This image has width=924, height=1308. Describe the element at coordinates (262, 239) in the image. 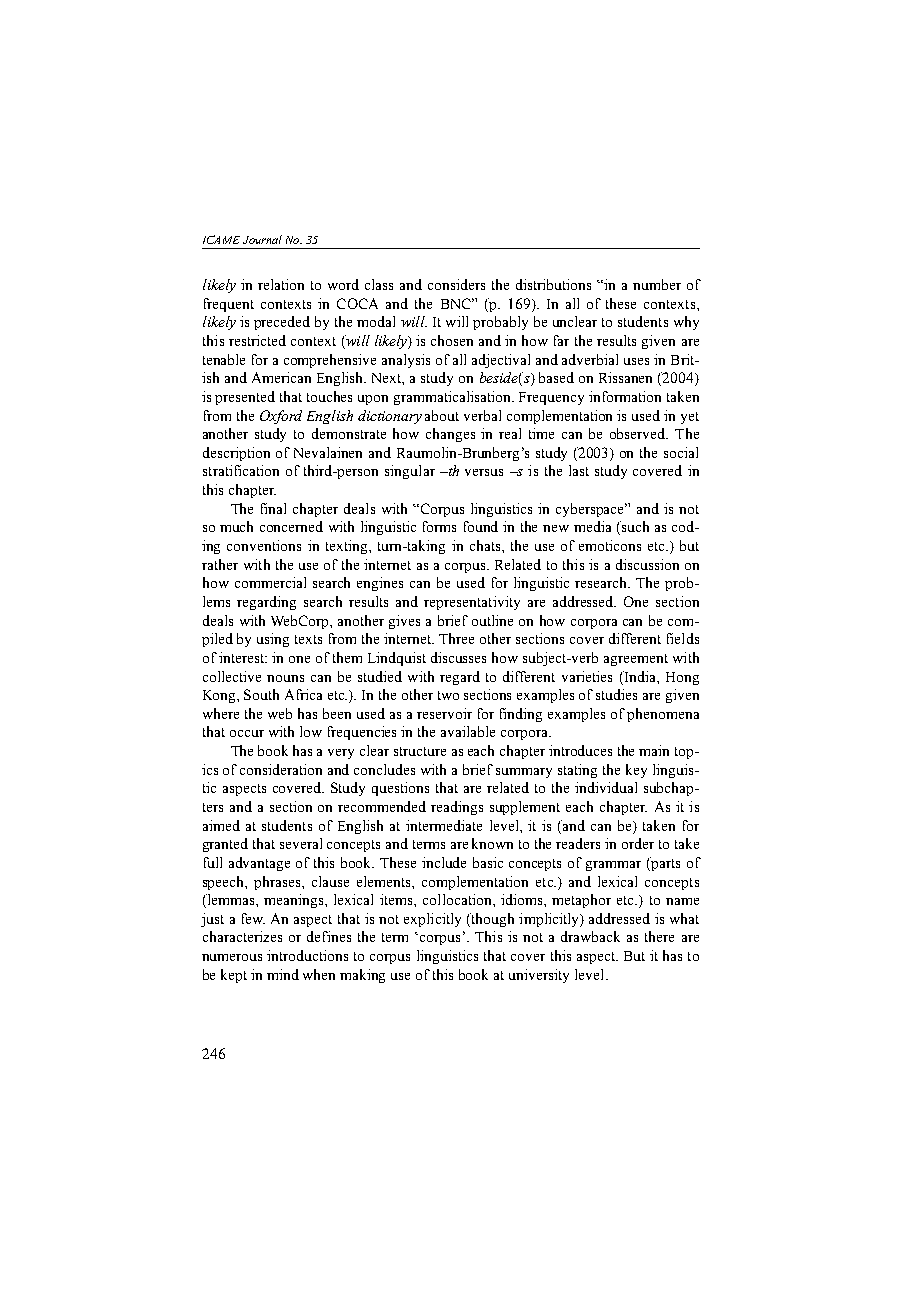

I see `Journal` at that location.
